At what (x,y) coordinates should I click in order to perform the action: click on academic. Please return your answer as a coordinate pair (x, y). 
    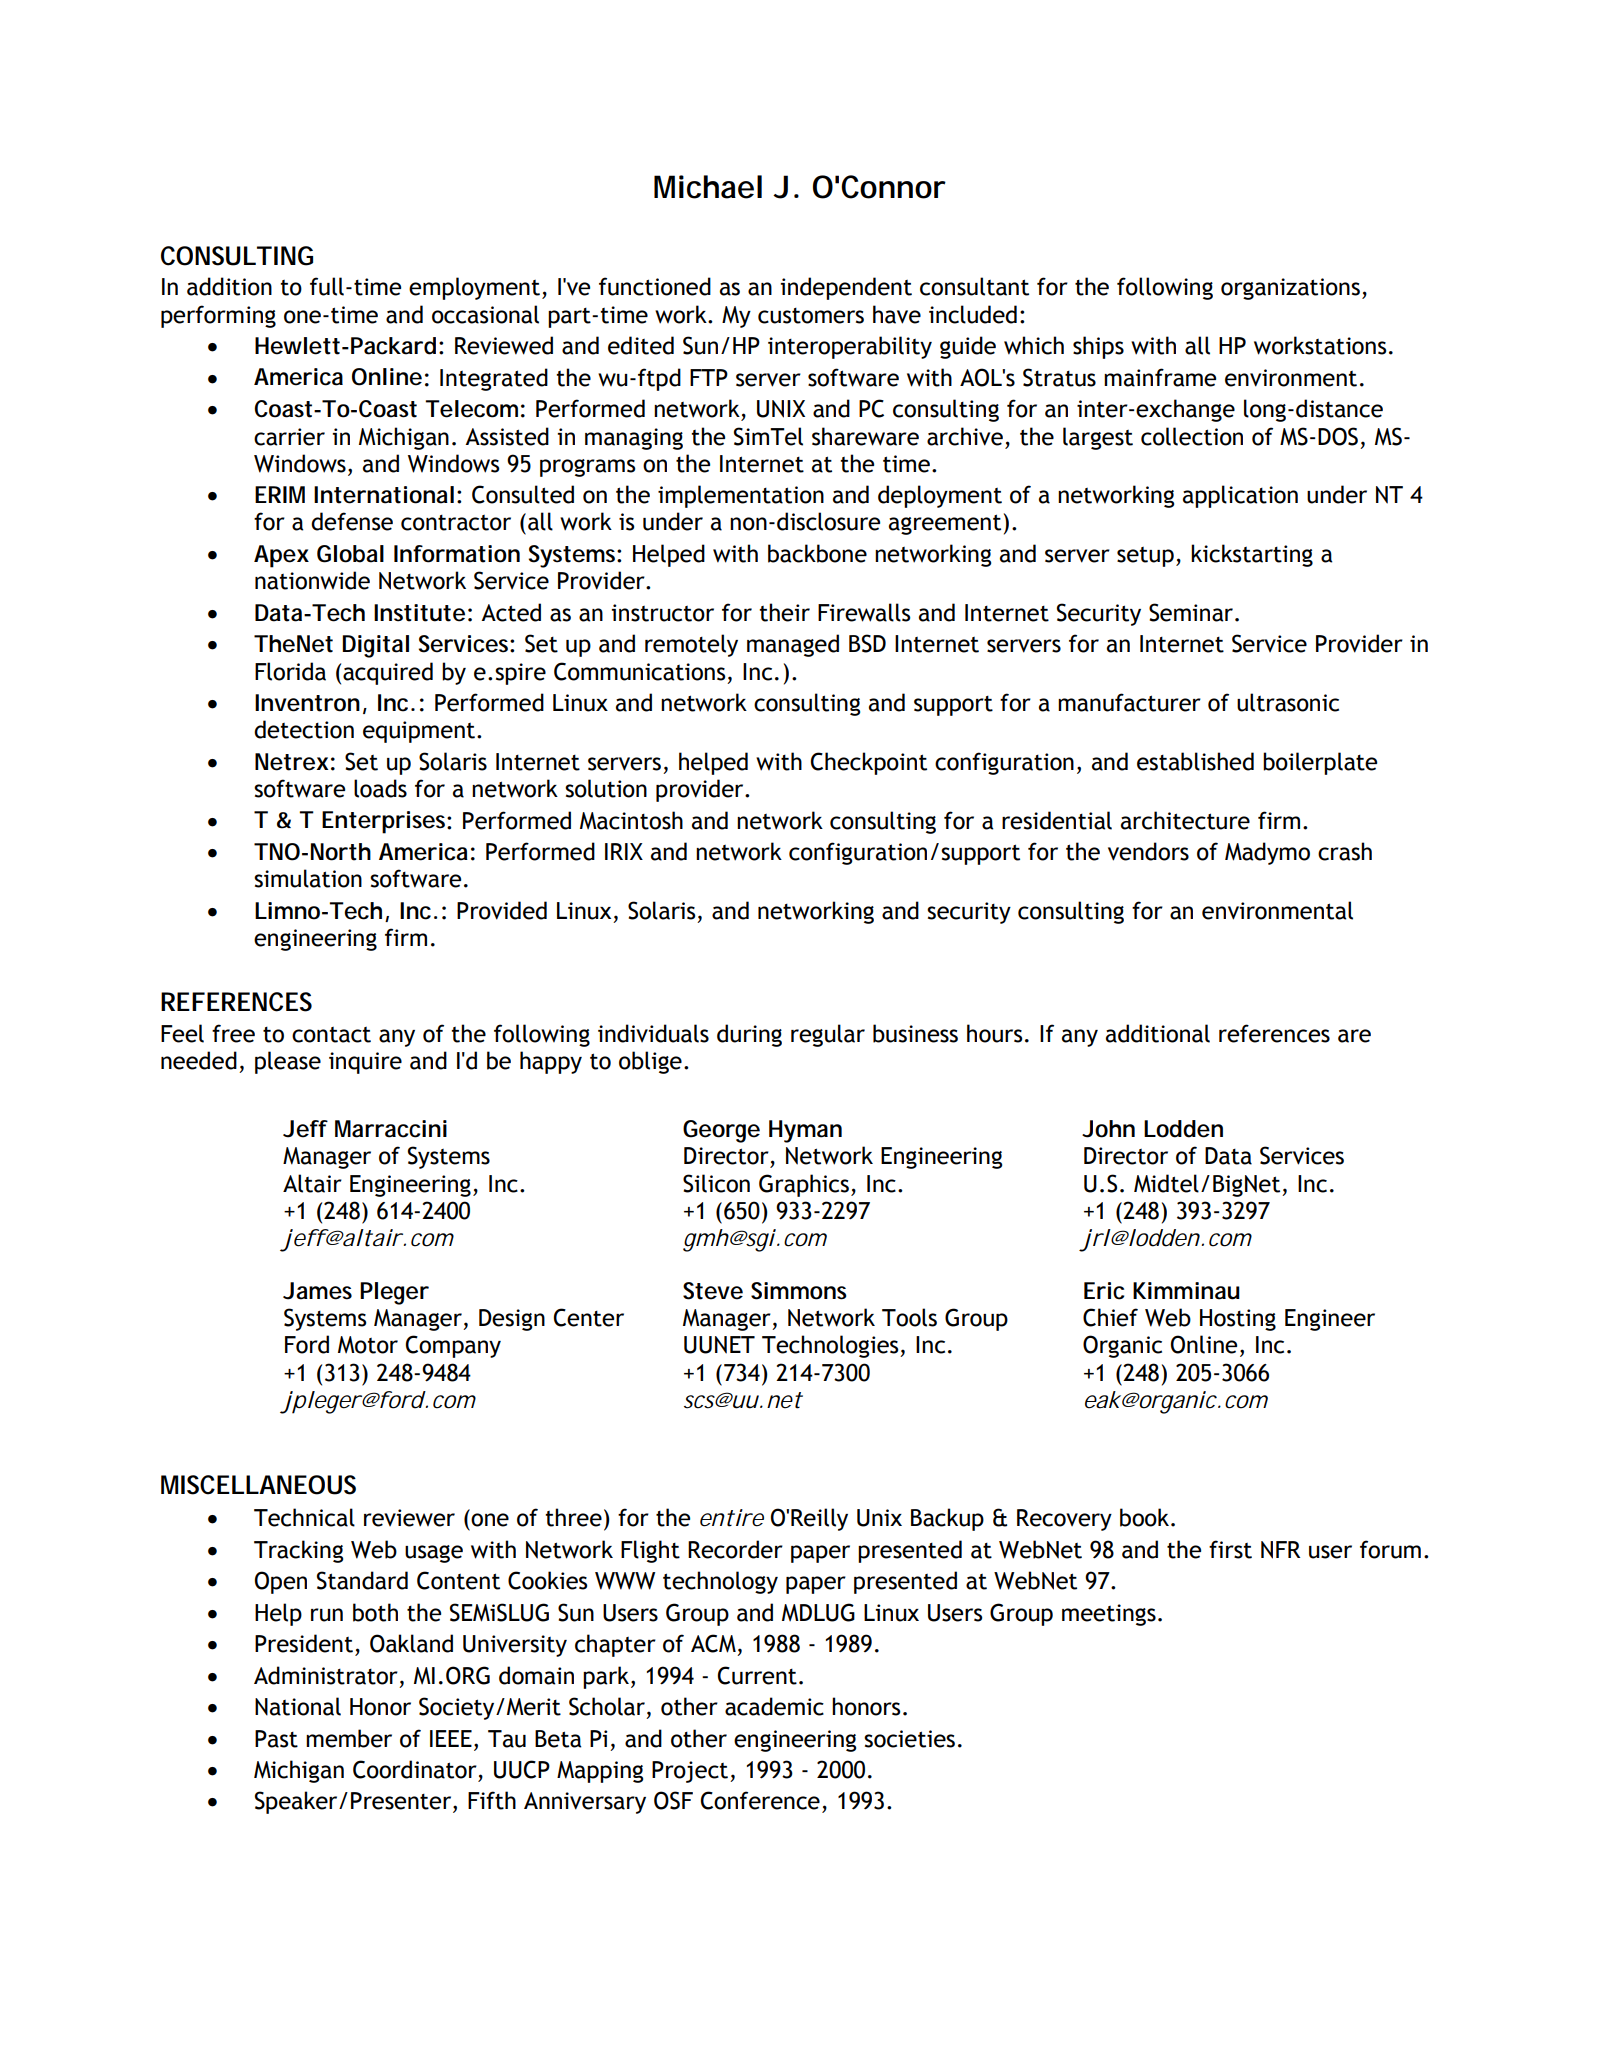
    Looking at the image, I should click on (774, 1706).
